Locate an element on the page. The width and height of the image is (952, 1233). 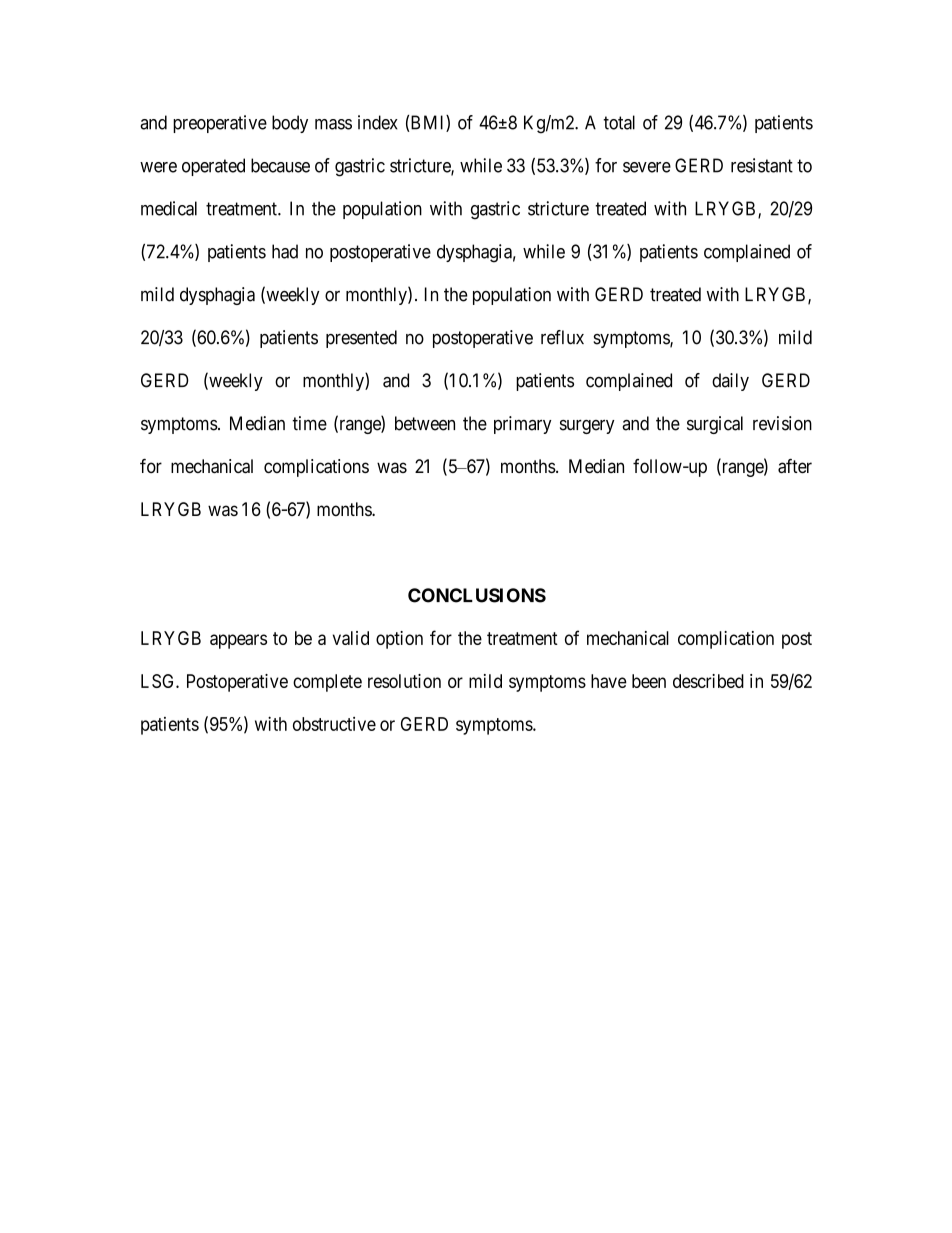
complete is located at coordinates (327, 683).
